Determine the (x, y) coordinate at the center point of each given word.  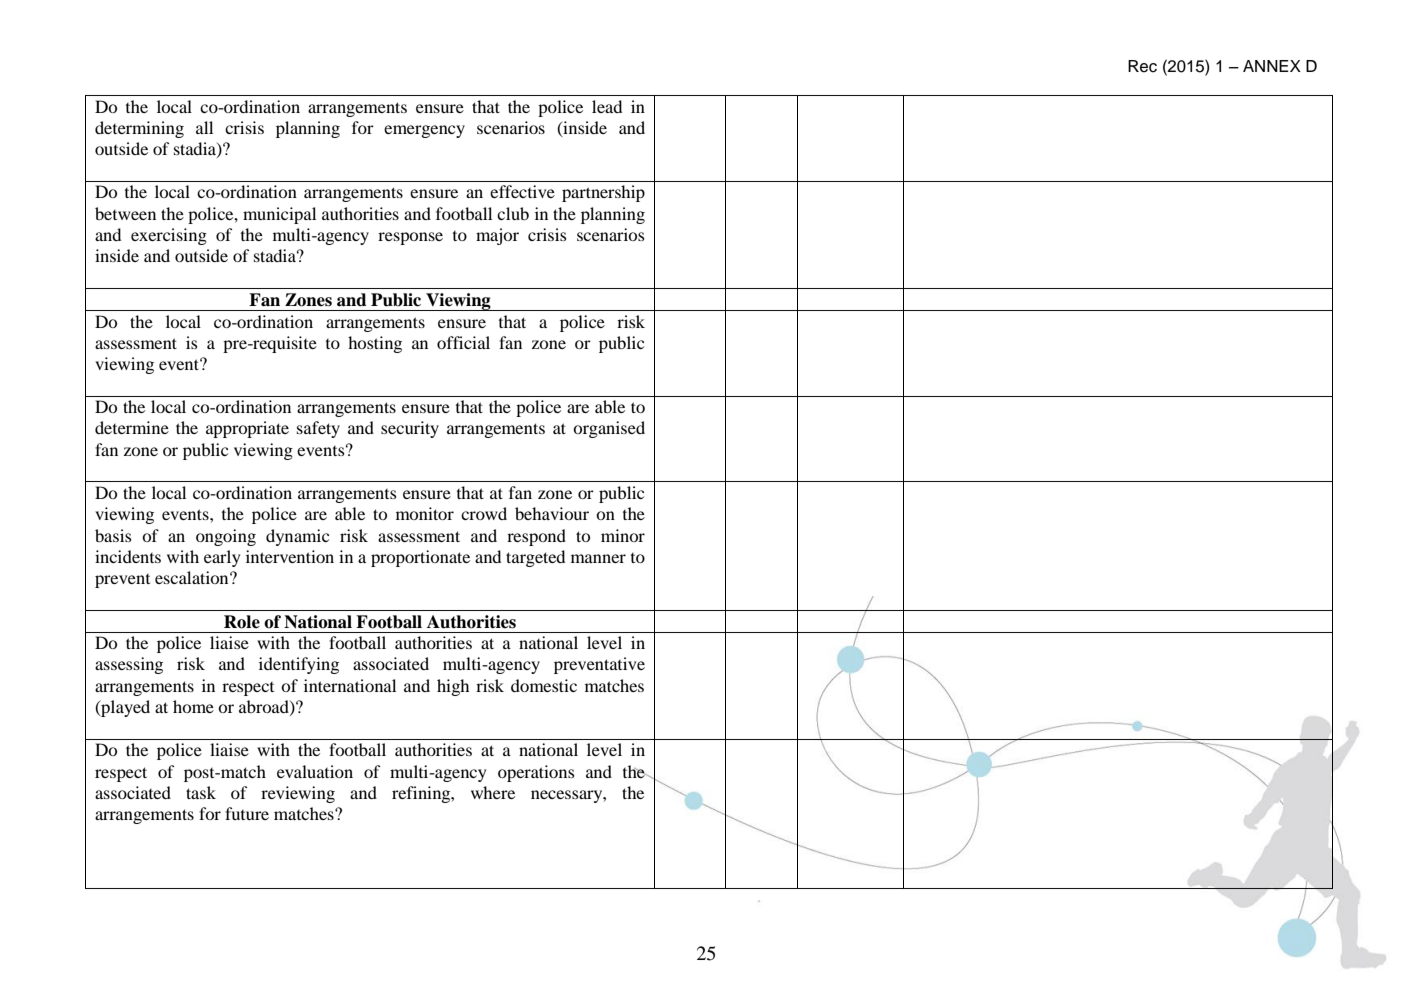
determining (139, 129)
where (493, 792)
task (201, 792)
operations (536, 773)
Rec (1142, 66)
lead (607, 106)
